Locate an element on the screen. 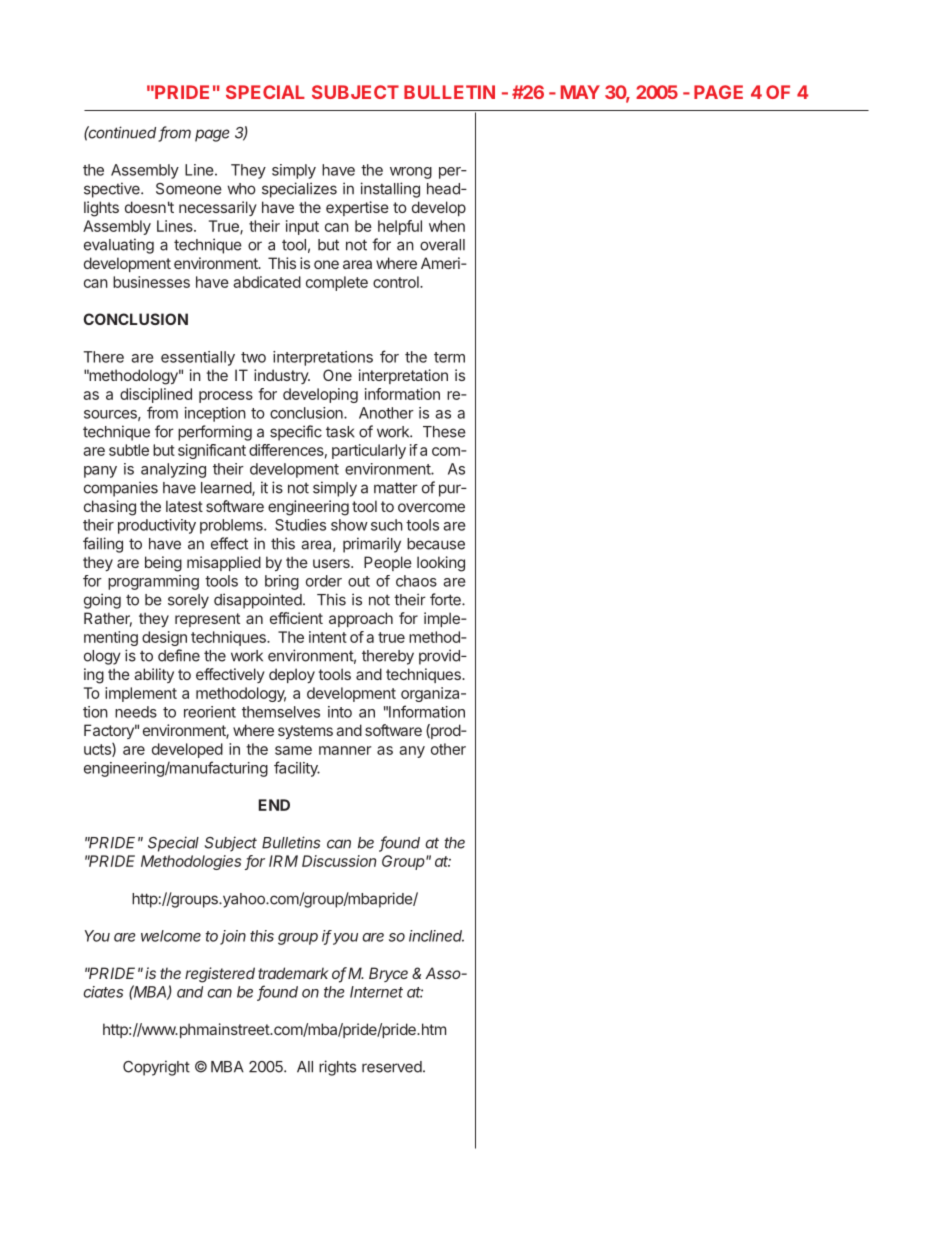  task is located at coordinates (340, 432).
